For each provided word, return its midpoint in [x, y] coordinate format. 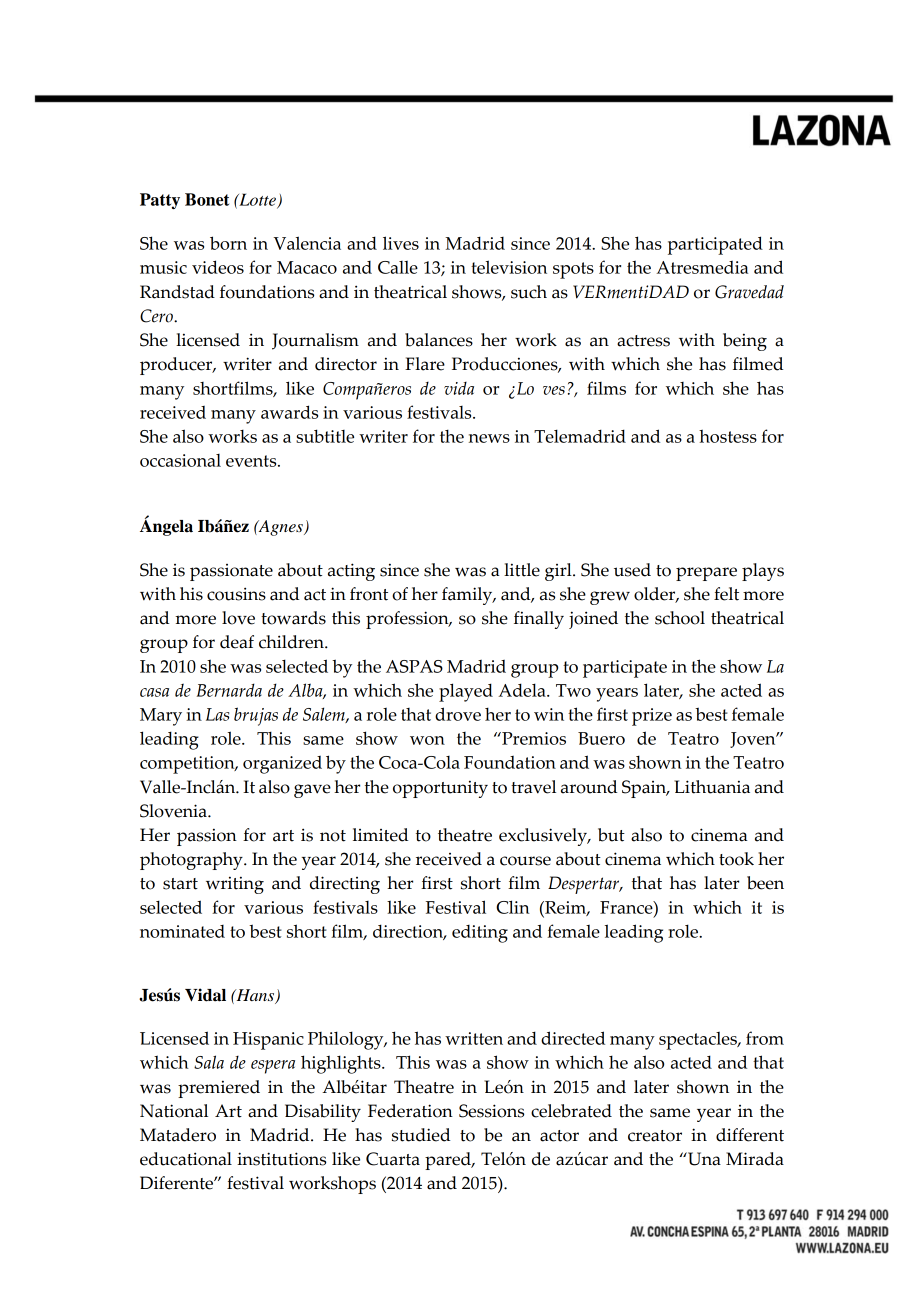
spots [573, 270]
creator [655, 1136]
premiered [219, 1089]
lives [401, 243]
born [228, 243]
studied [421, 1135]
